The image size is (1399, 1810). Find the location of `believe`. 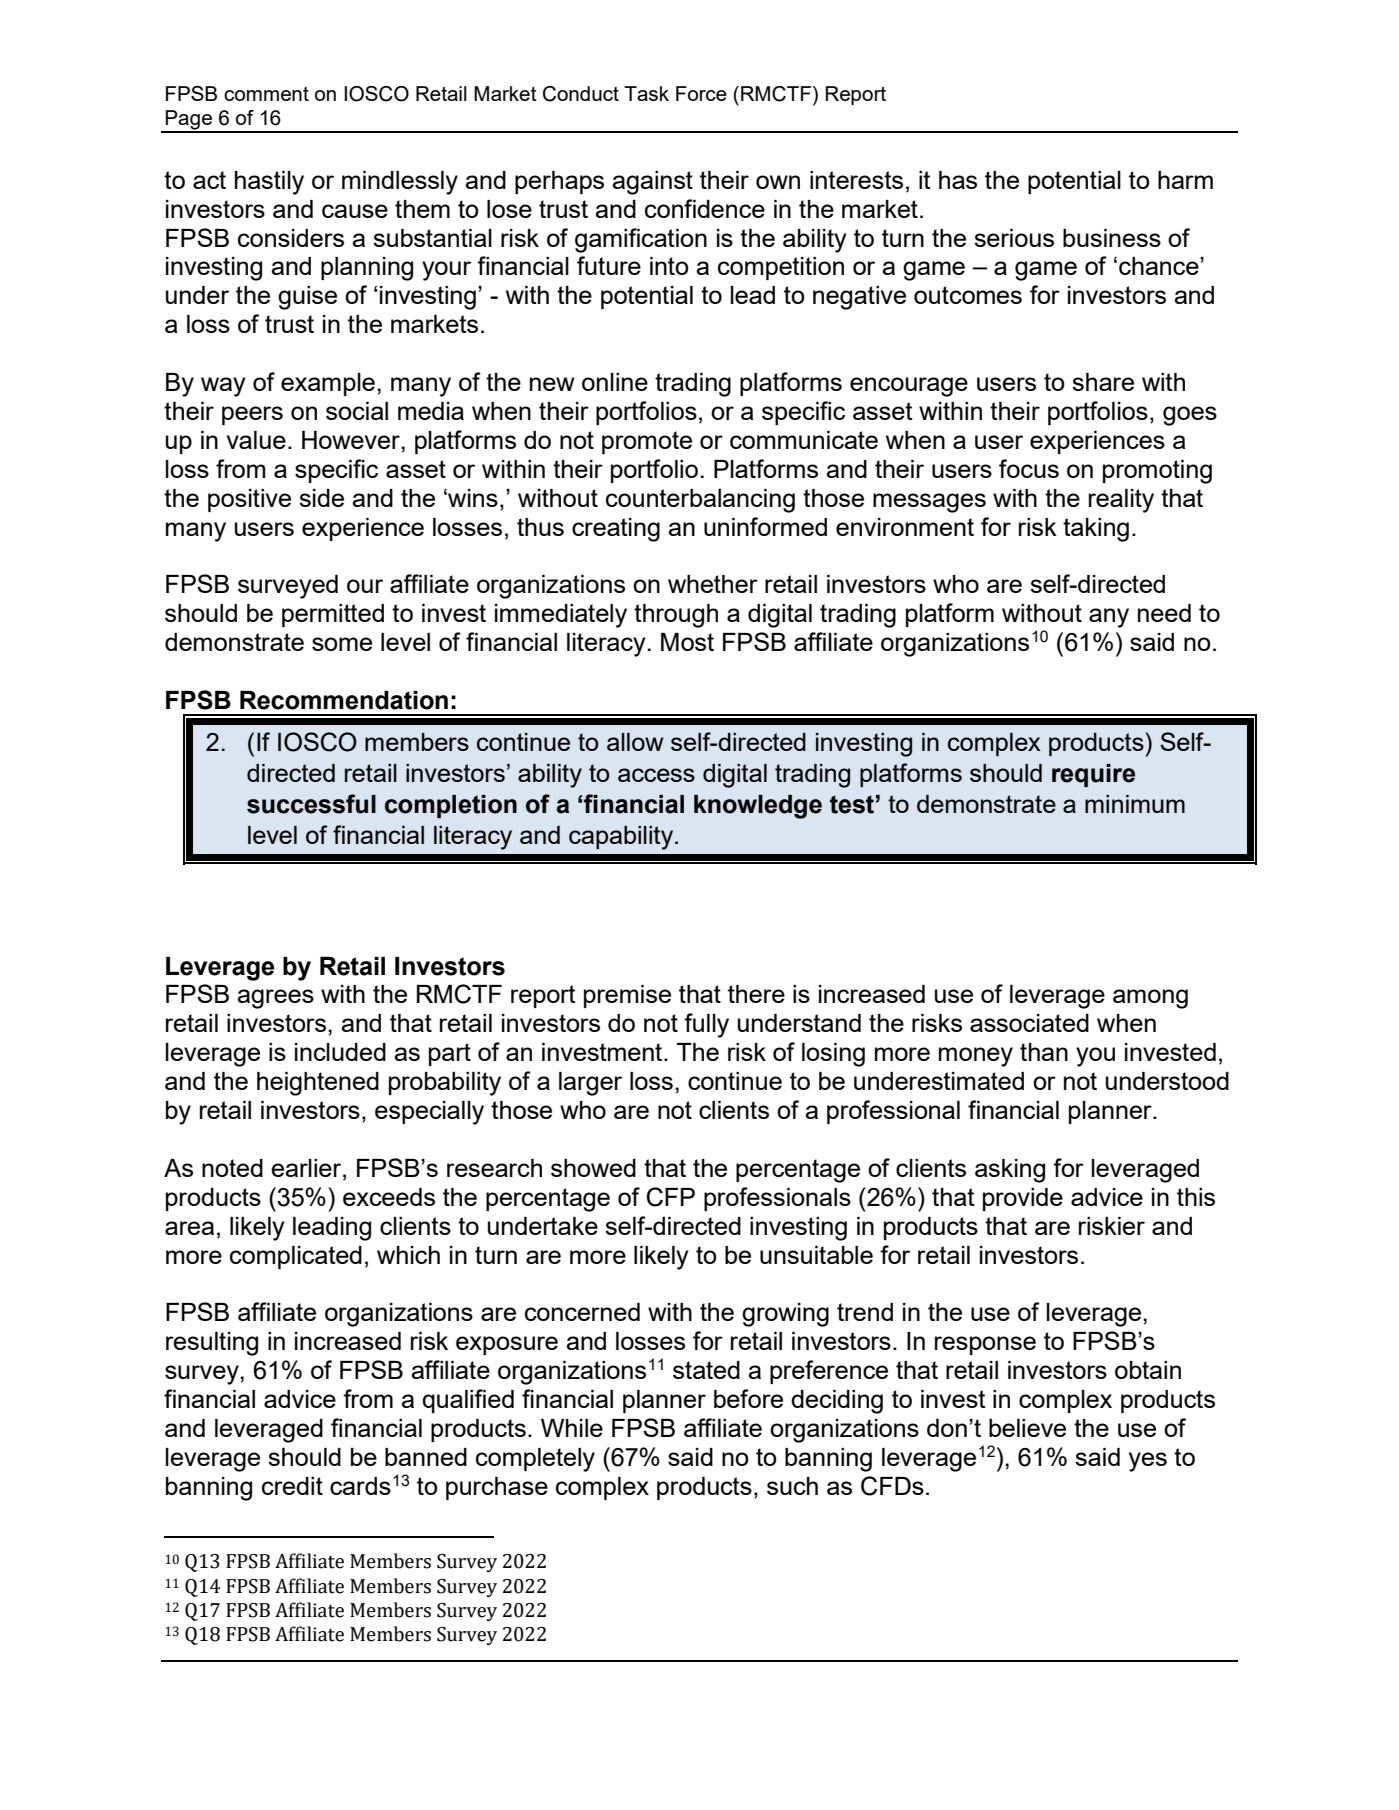

believe is located at coordinates (1027, 1428).
